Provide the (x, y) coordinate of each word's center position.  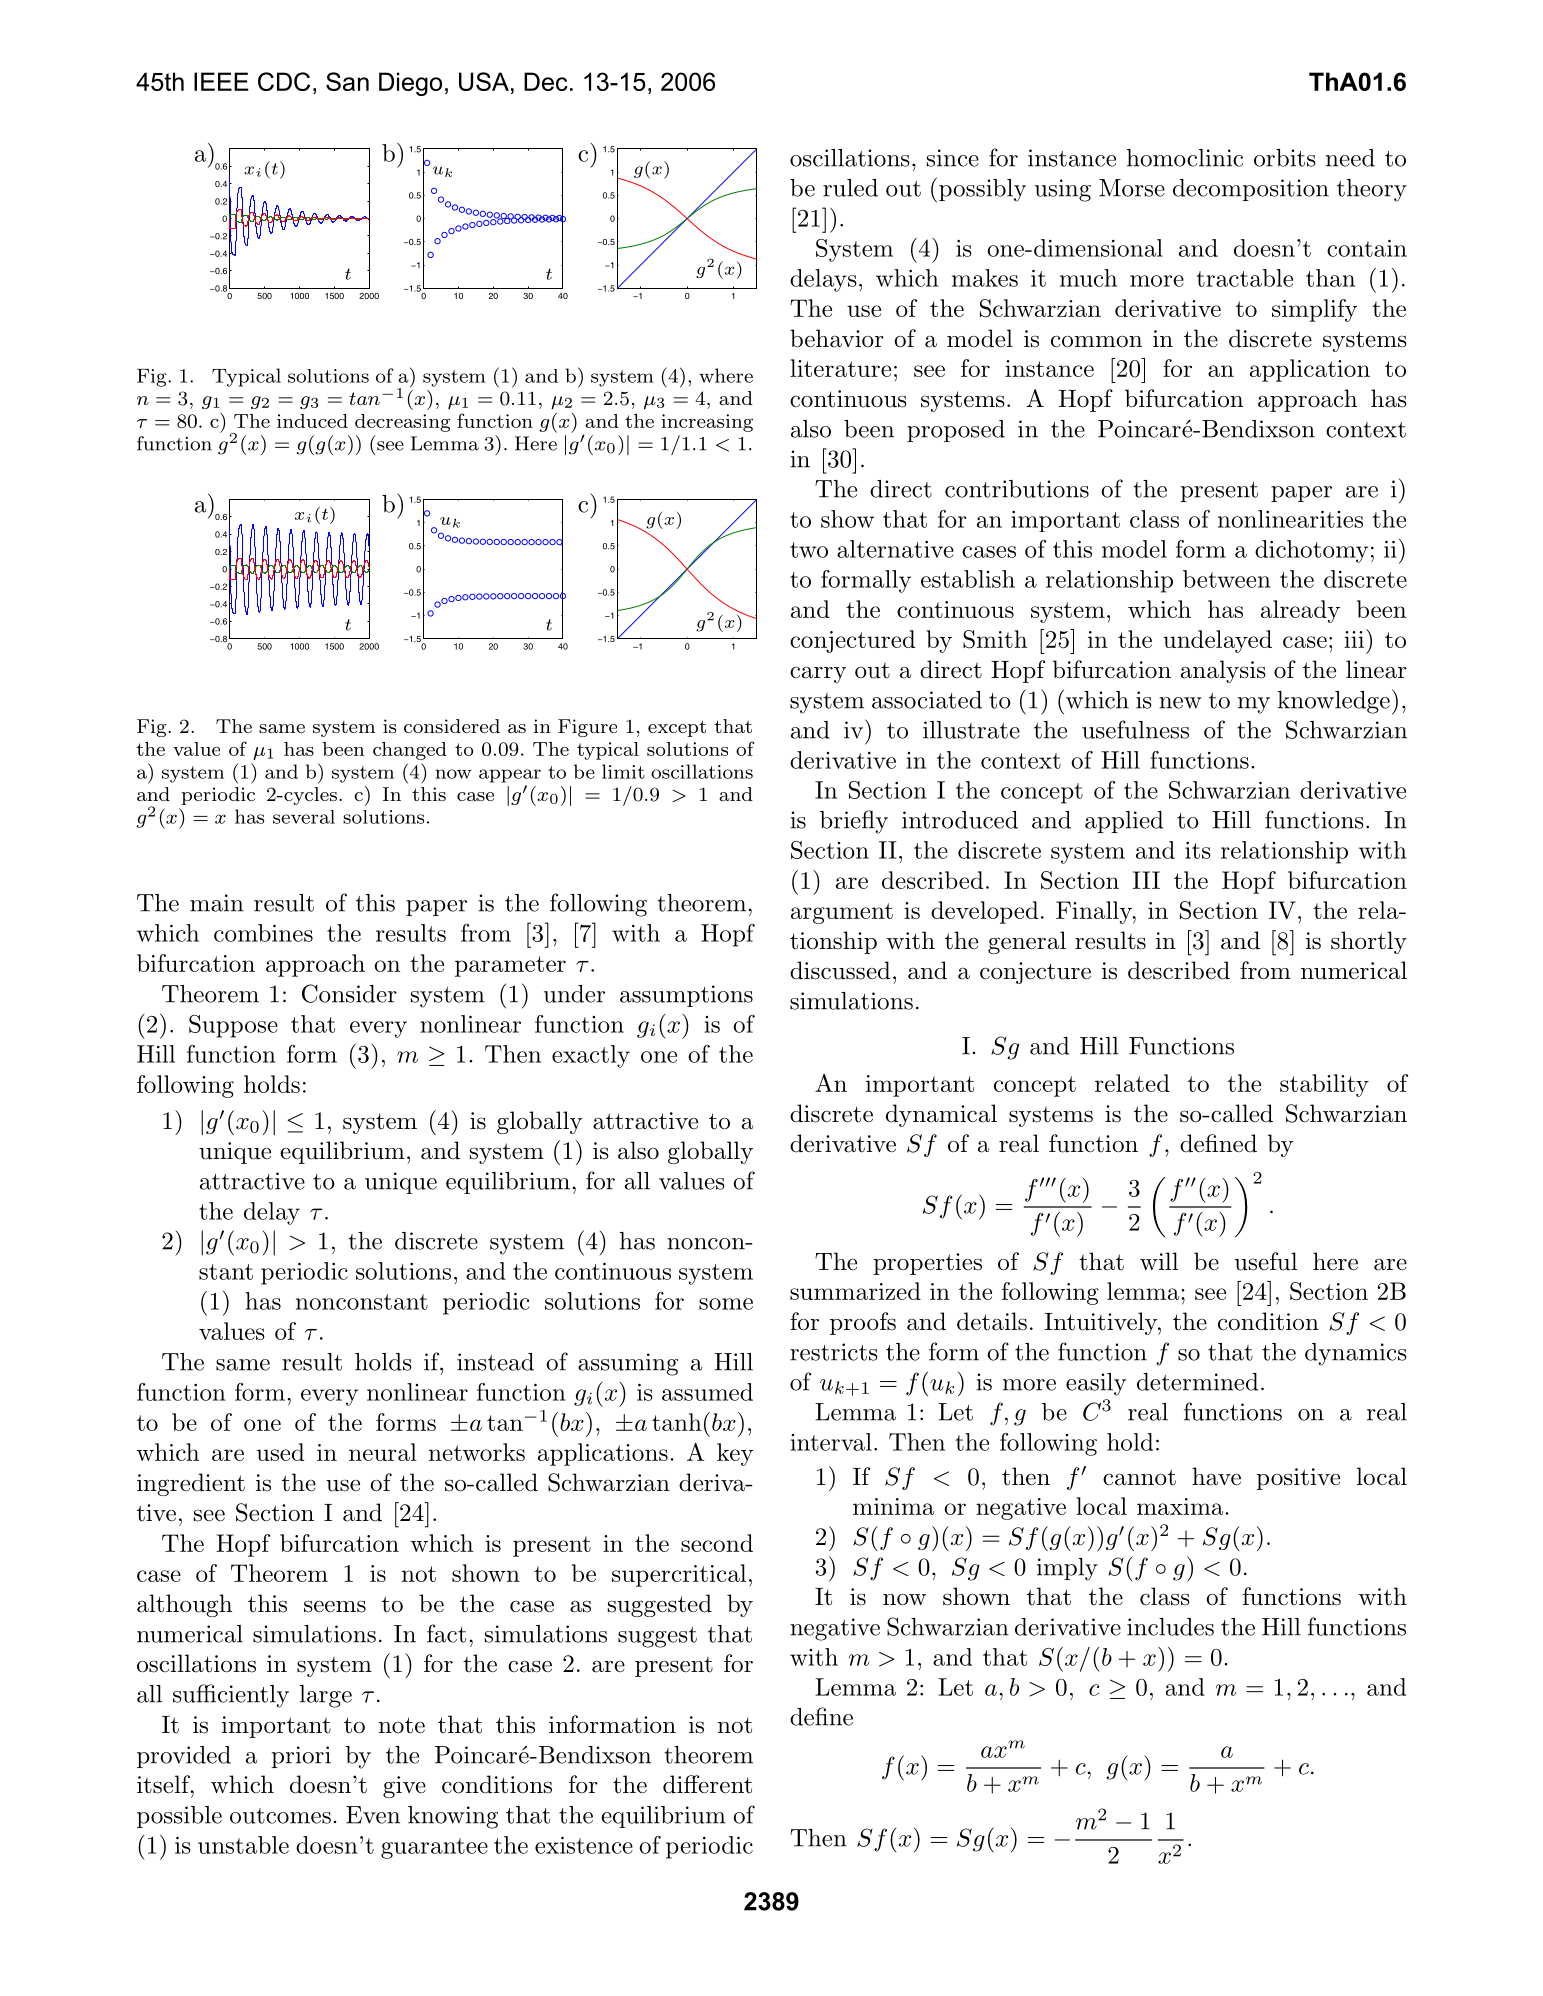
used (280, 1452)
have (1216, 1476)
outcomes (280, 1816)
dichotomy (1311, 551)
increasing (707, 423)
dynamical (941, 1115)
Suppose (233, 1026)
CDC (284, 81)
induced (312, 421)
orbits (1285, 158)
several (304, 817)
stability (1324, 1085)
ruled (850, 188)
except (677, 728)
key (735, 1454)
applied (1124, 822)
